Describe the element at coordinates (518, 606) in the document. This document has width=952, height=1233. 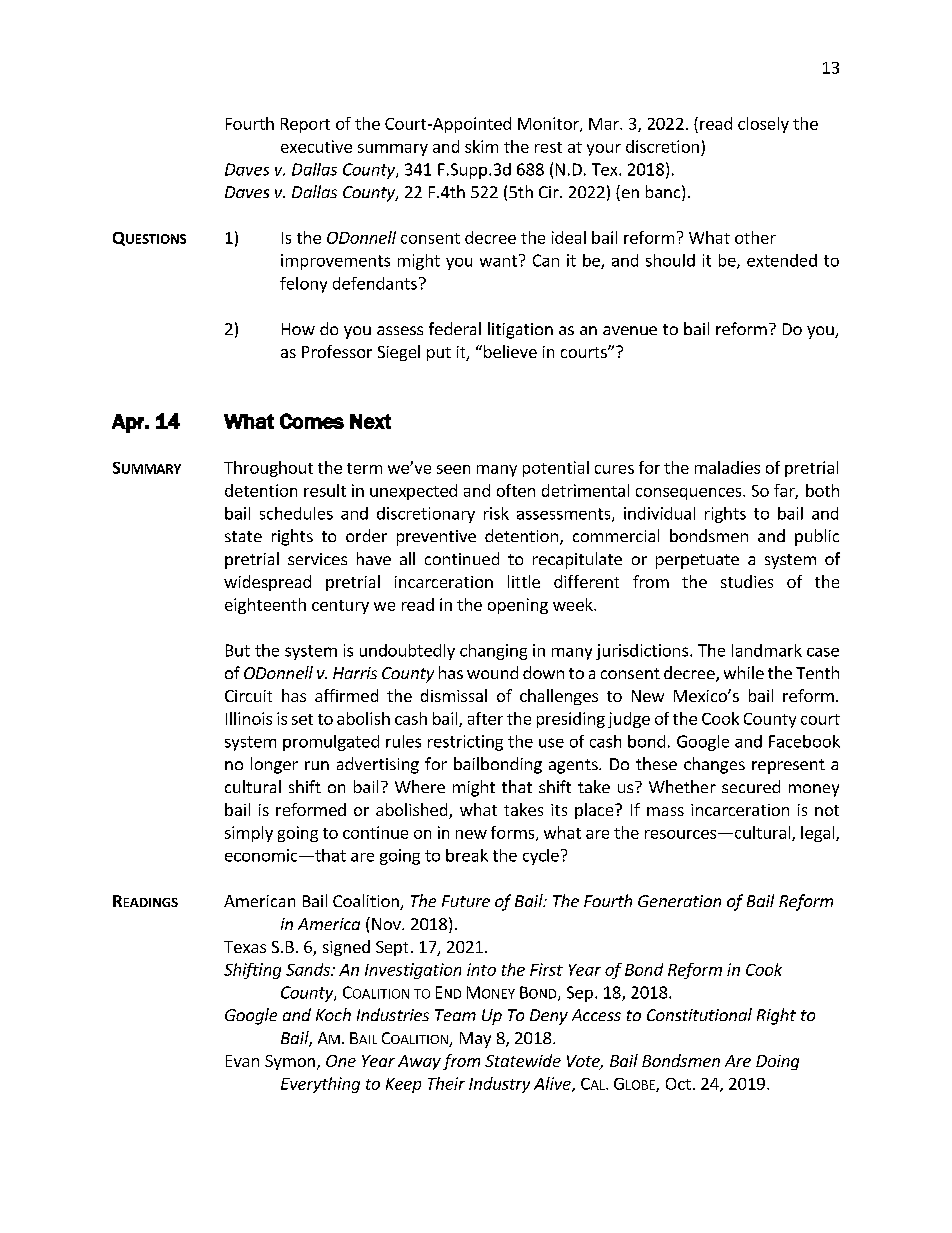
I see `opening` at that location.
